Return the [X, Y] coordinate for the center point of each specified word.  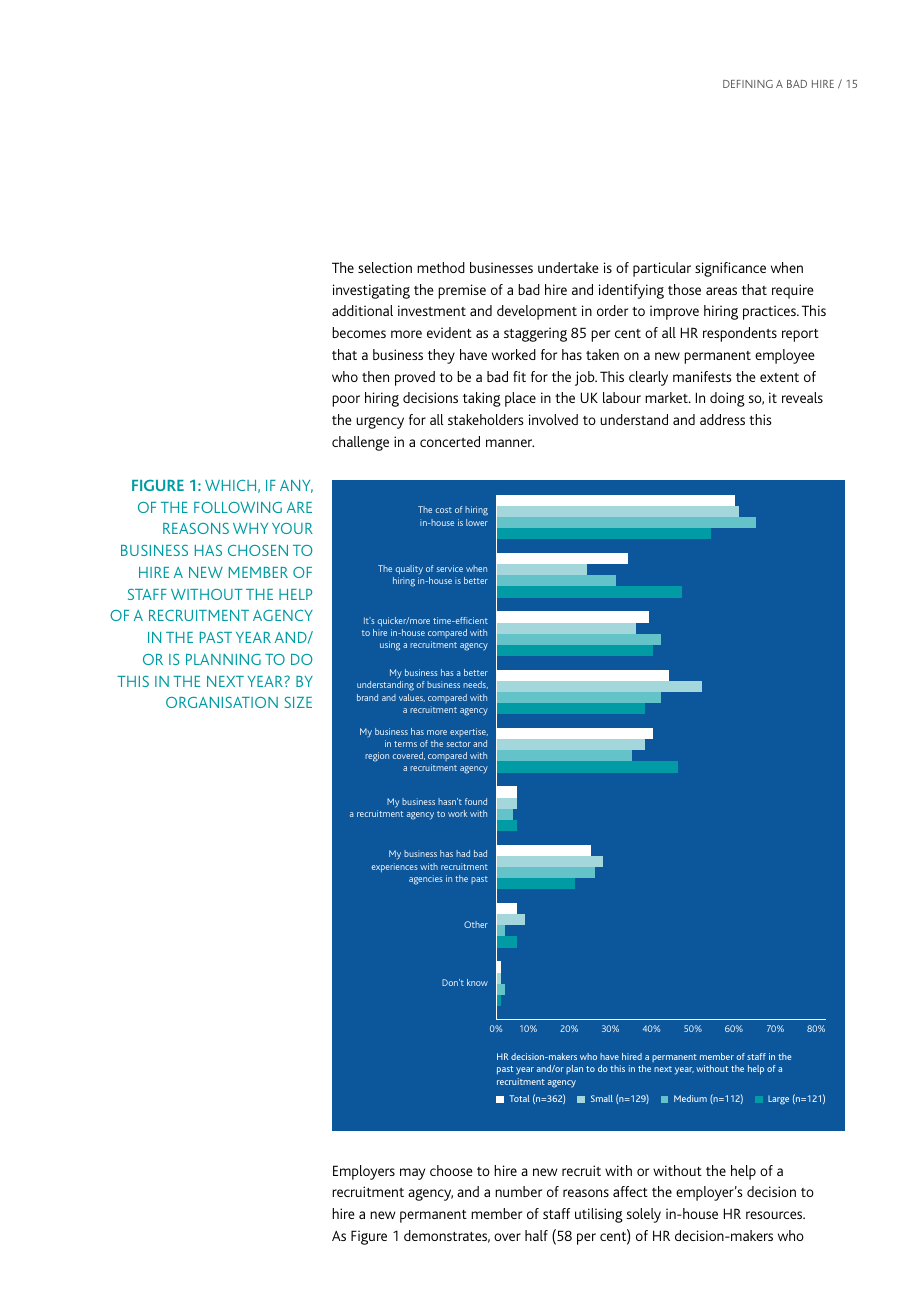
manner [510, 443]
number [518, 1191]
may [412, 1174]
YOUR [292, 528]
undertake [568, 267]
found [476, 801]
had [463, 853]
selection [385, 267]
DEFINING [748, 84]
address [722, 419]
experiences [394, 867]
